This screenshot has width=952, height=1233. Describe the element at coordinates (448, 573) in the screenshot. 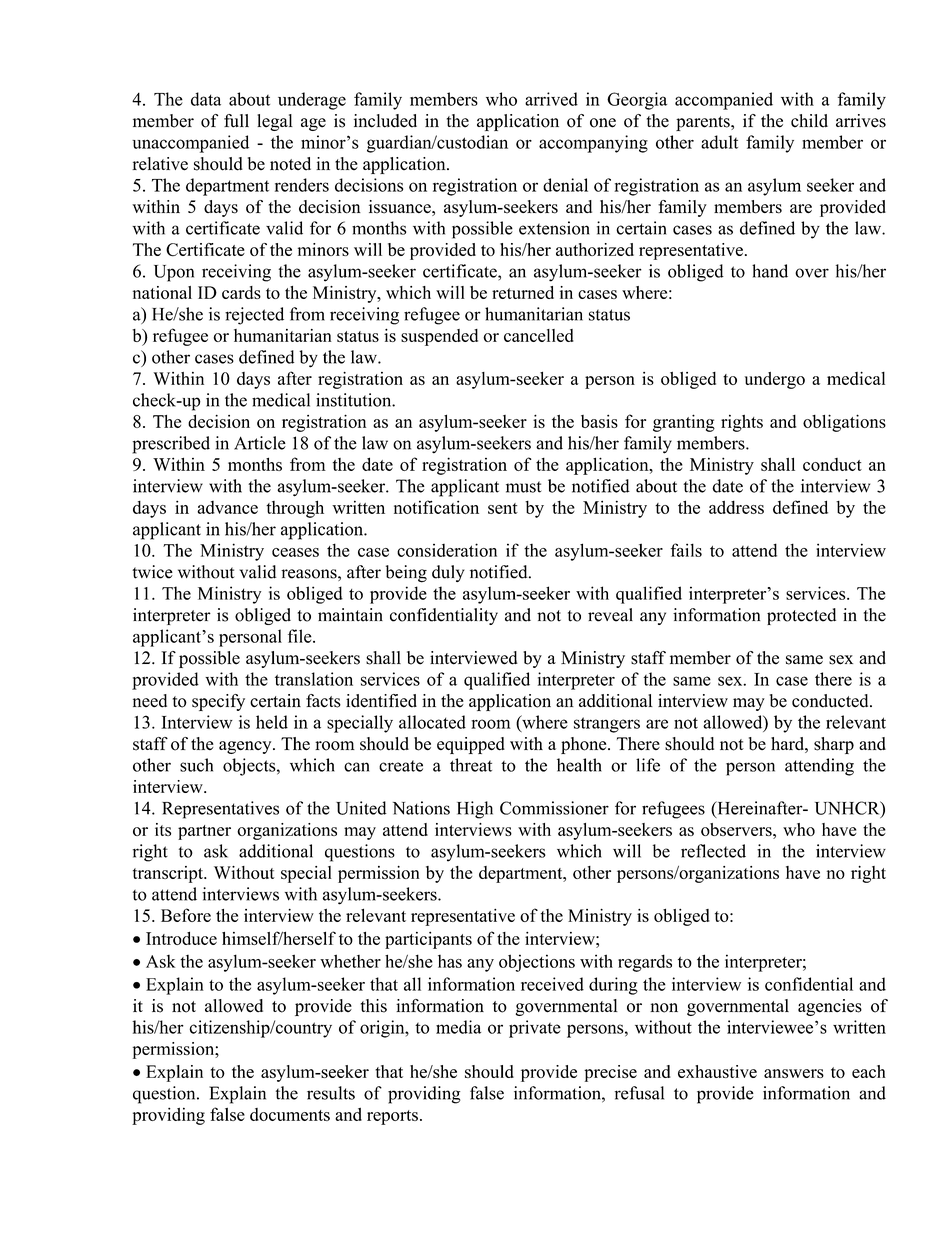

I see `duly` at that location.
